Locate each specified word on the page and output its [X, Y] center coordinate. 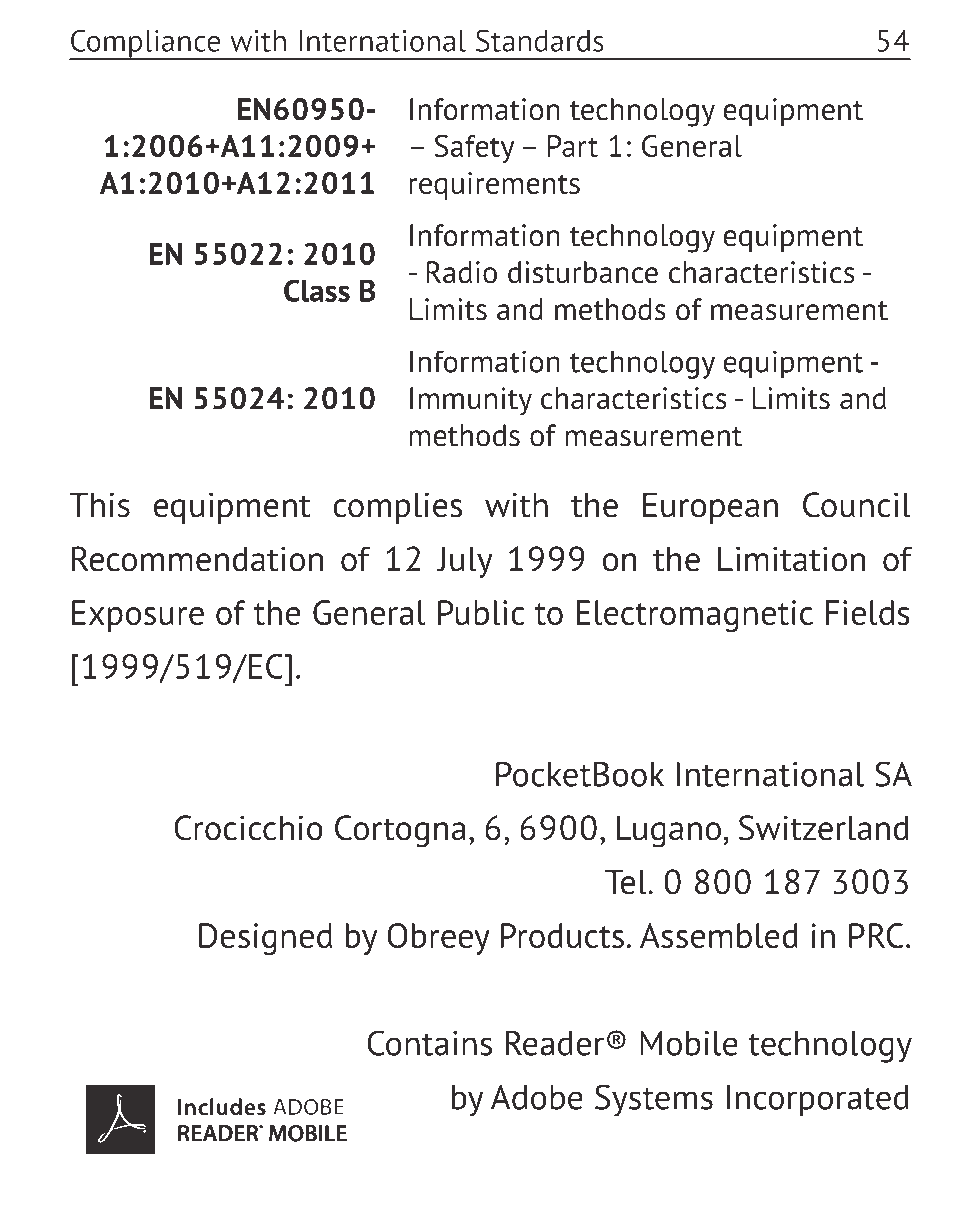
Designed [265, 939]
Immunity [471, 401]
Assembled [719, 935]
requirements [494, 186]
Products [562, 935]
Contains [429, 1043]
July [465, 562]
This [100, 505]
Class [317, 290]
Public [481, 612]
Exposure [138, 616]
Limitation [791, 559]
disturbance [583, 272]
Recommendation [197, 559]
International [770, 774]
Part [573, 146]
